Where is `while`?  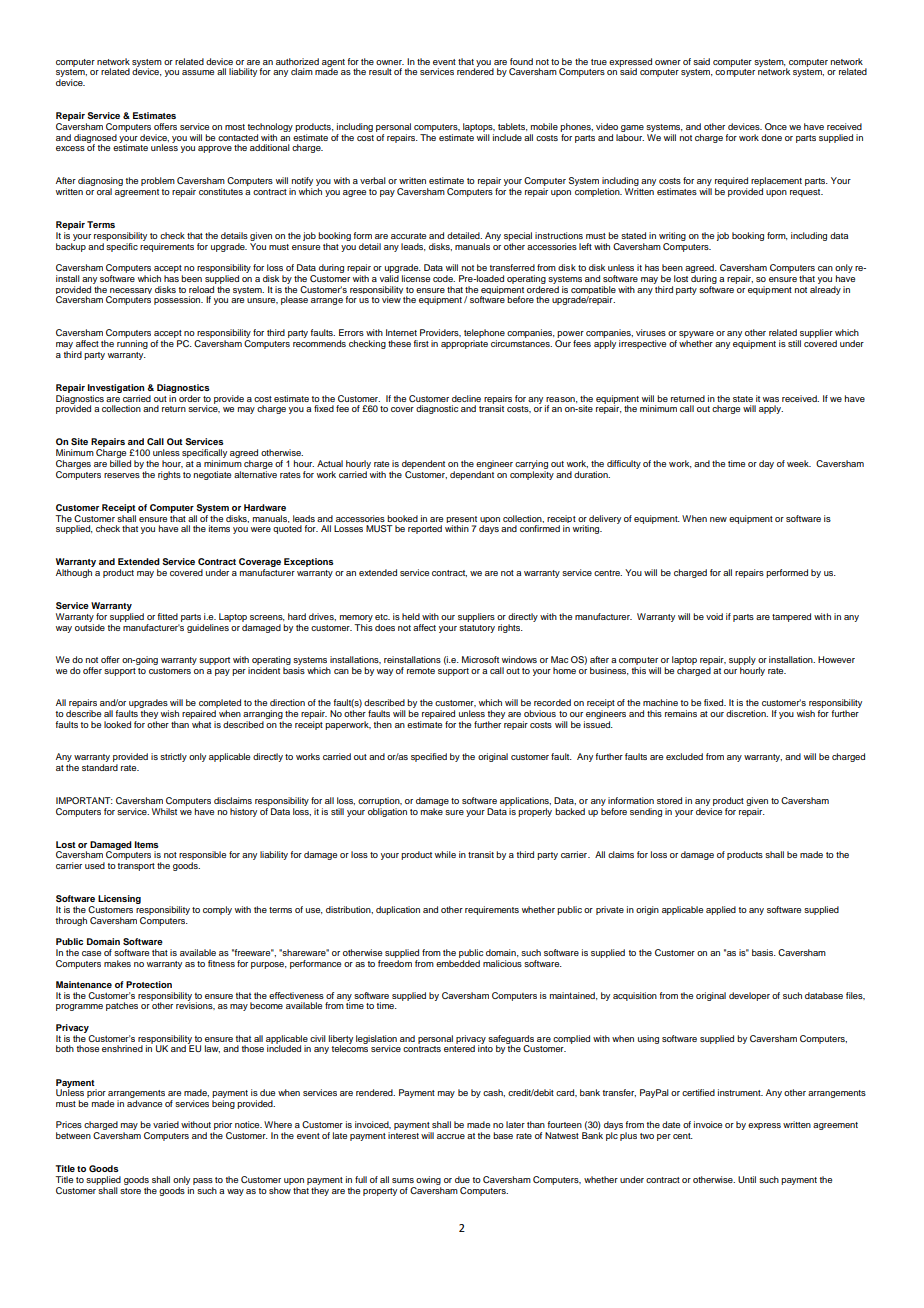
while is located at coordinates (445, 854).
